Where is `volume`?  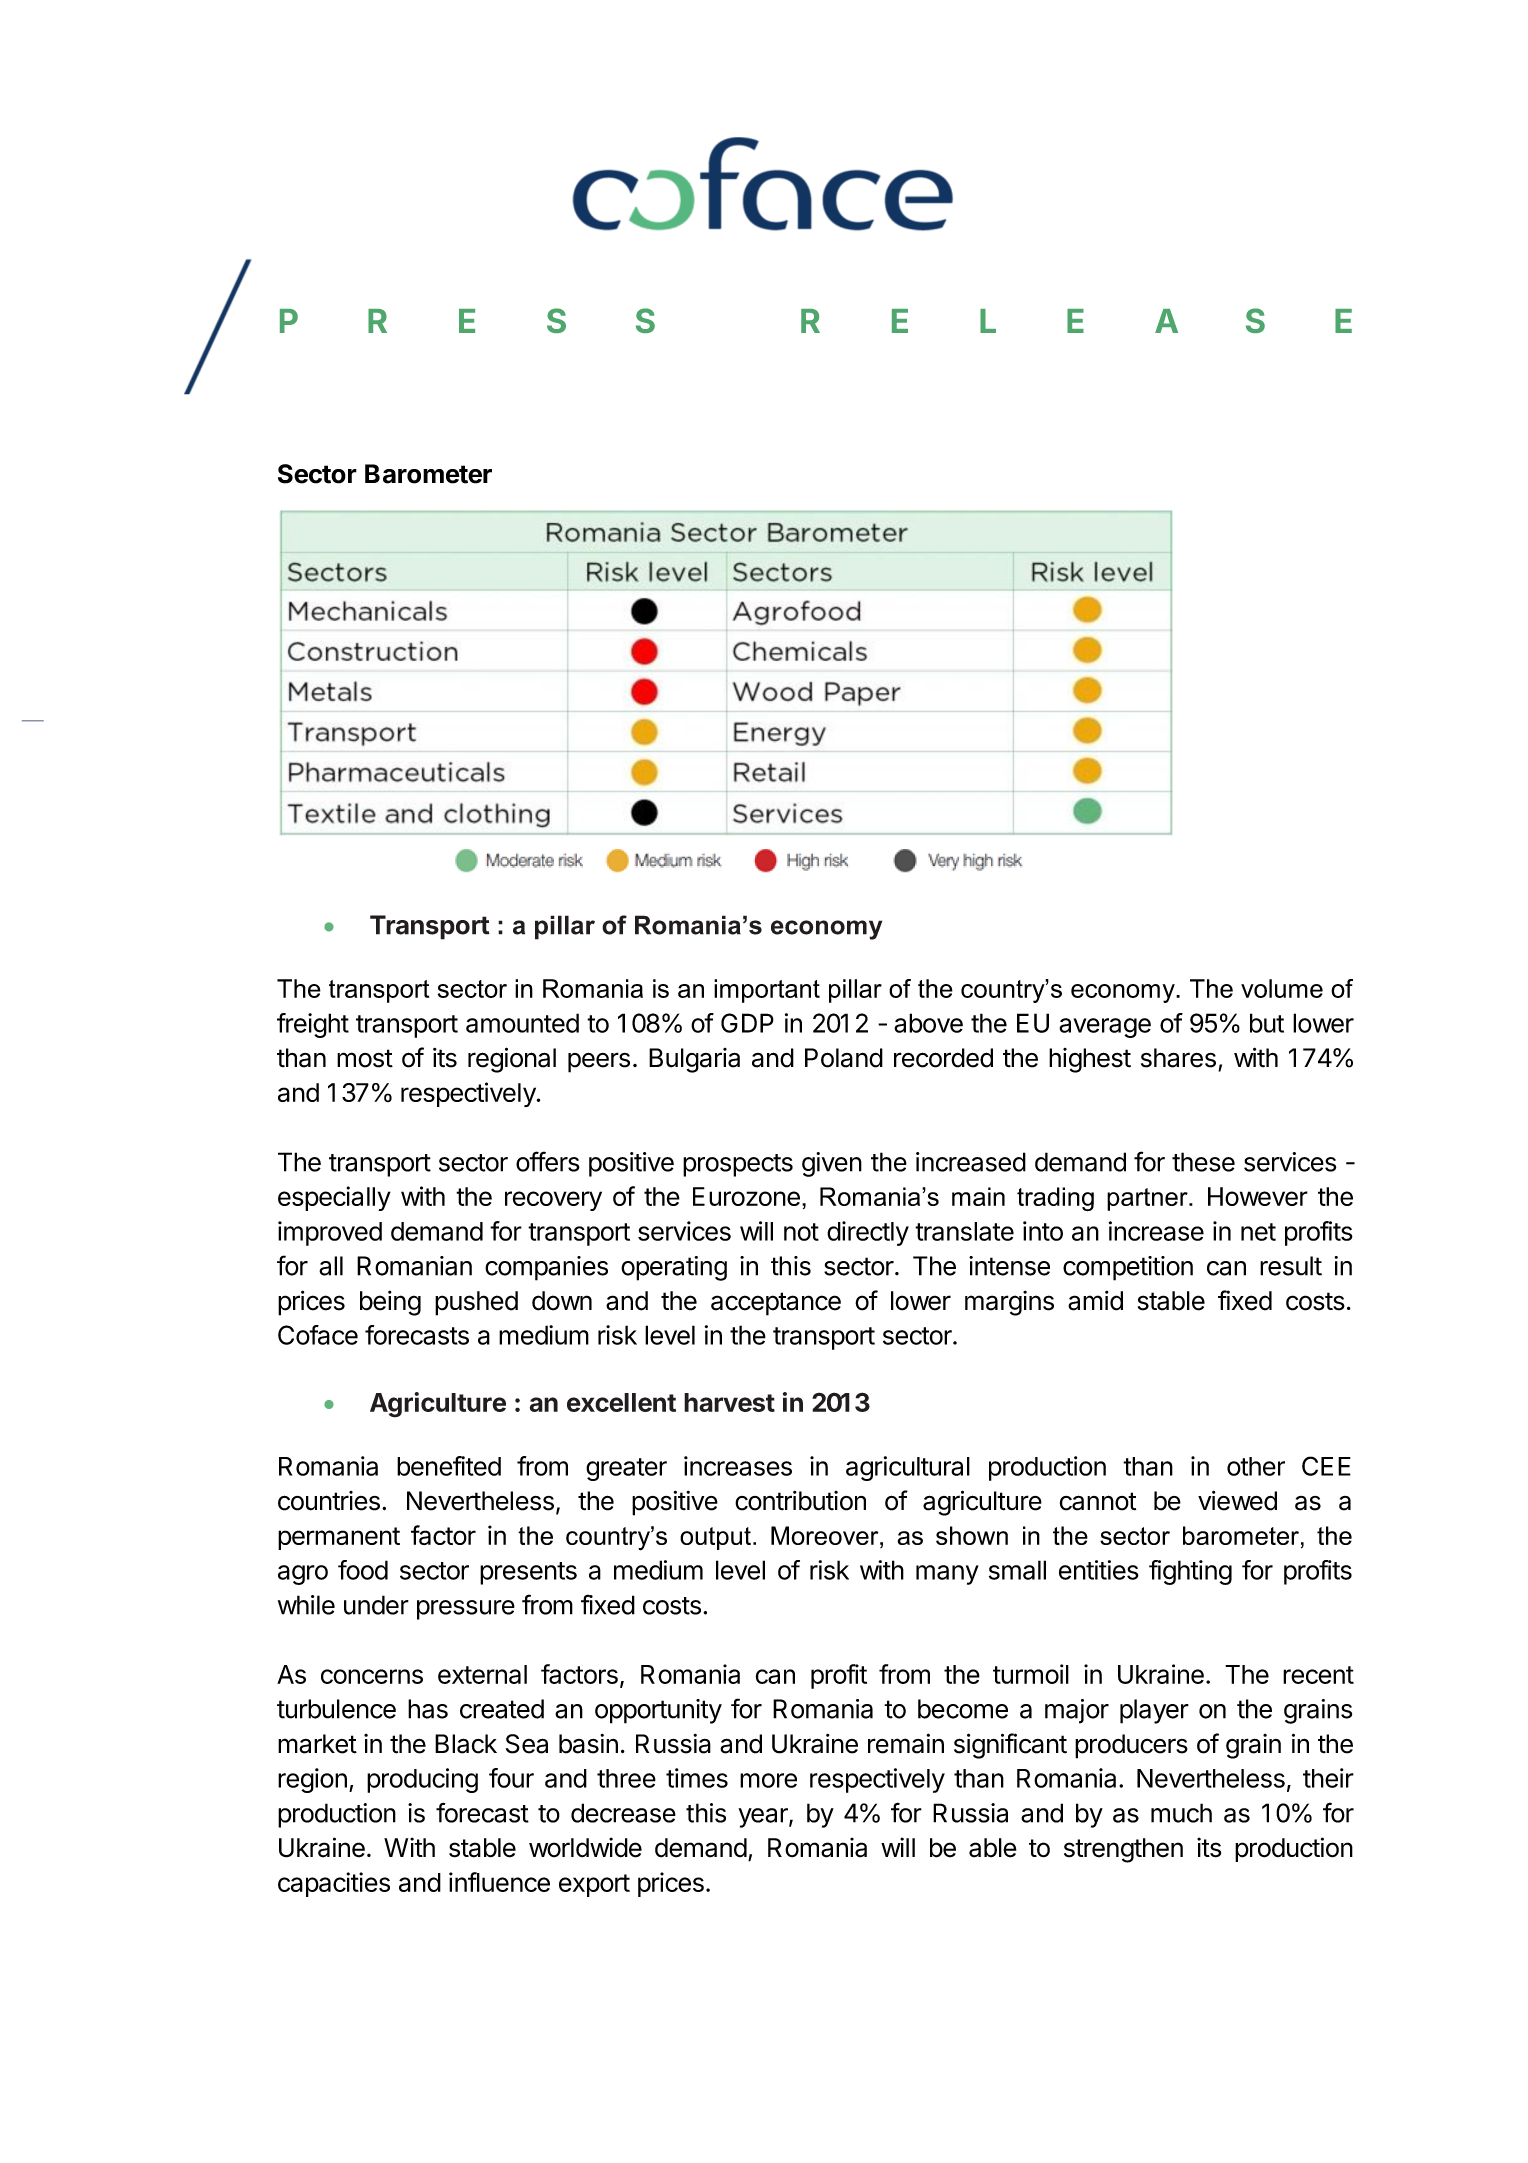 volume is located at coordinates (1282, 988).
